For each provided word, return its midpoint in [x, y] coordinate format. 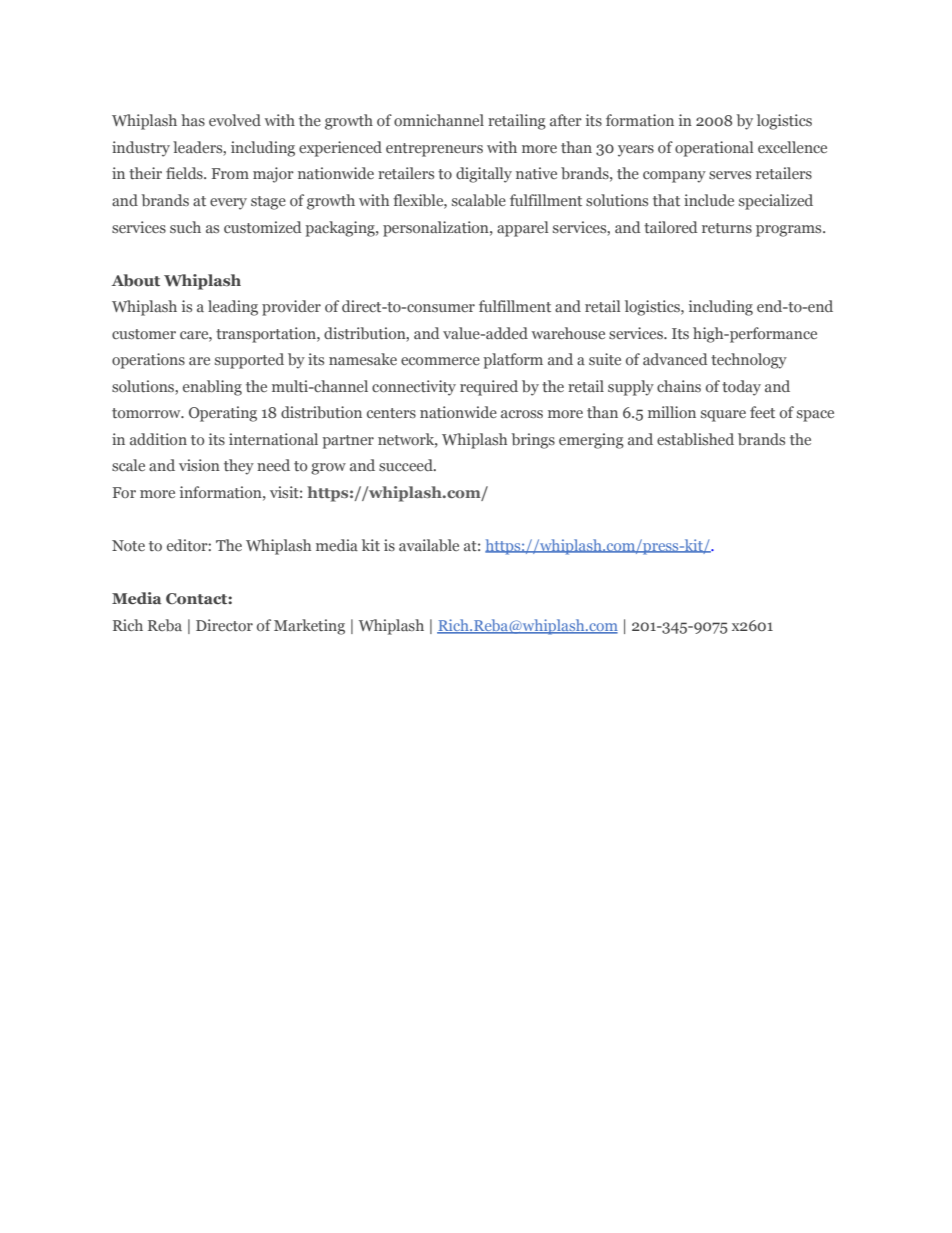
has [193, 120]
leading [233, 308]
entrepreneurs [434, 150]
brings [533, 441]
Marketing [309, 627]
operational [714, 149]
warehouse [568, 333]
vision [199, 465]
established [695, 439]
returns [727, 228]
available [429, 545]
